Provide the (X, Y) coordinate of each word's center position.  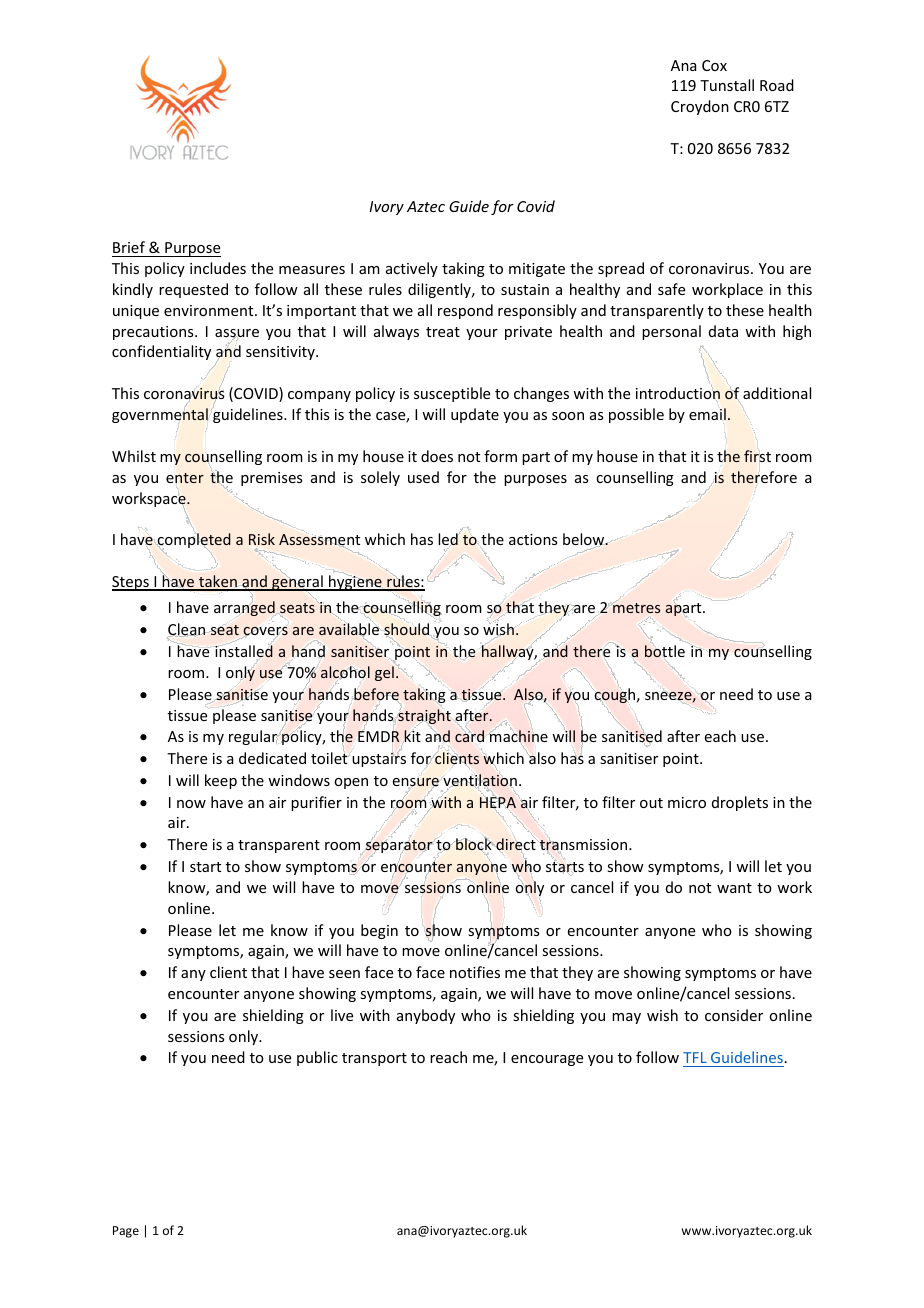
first (757, 456)
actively (412, 269)
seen (344, 974)
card (469, 736)
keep (221, 781)
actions (533, 539)
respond (465, 311)
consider (734, 1015)
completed (193, 541)
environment (210, 310)
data (723, 331)
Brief (129, 247)
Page (126, 1232)
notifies (475, 972)
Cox (714, 65)
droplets (740, 803)
